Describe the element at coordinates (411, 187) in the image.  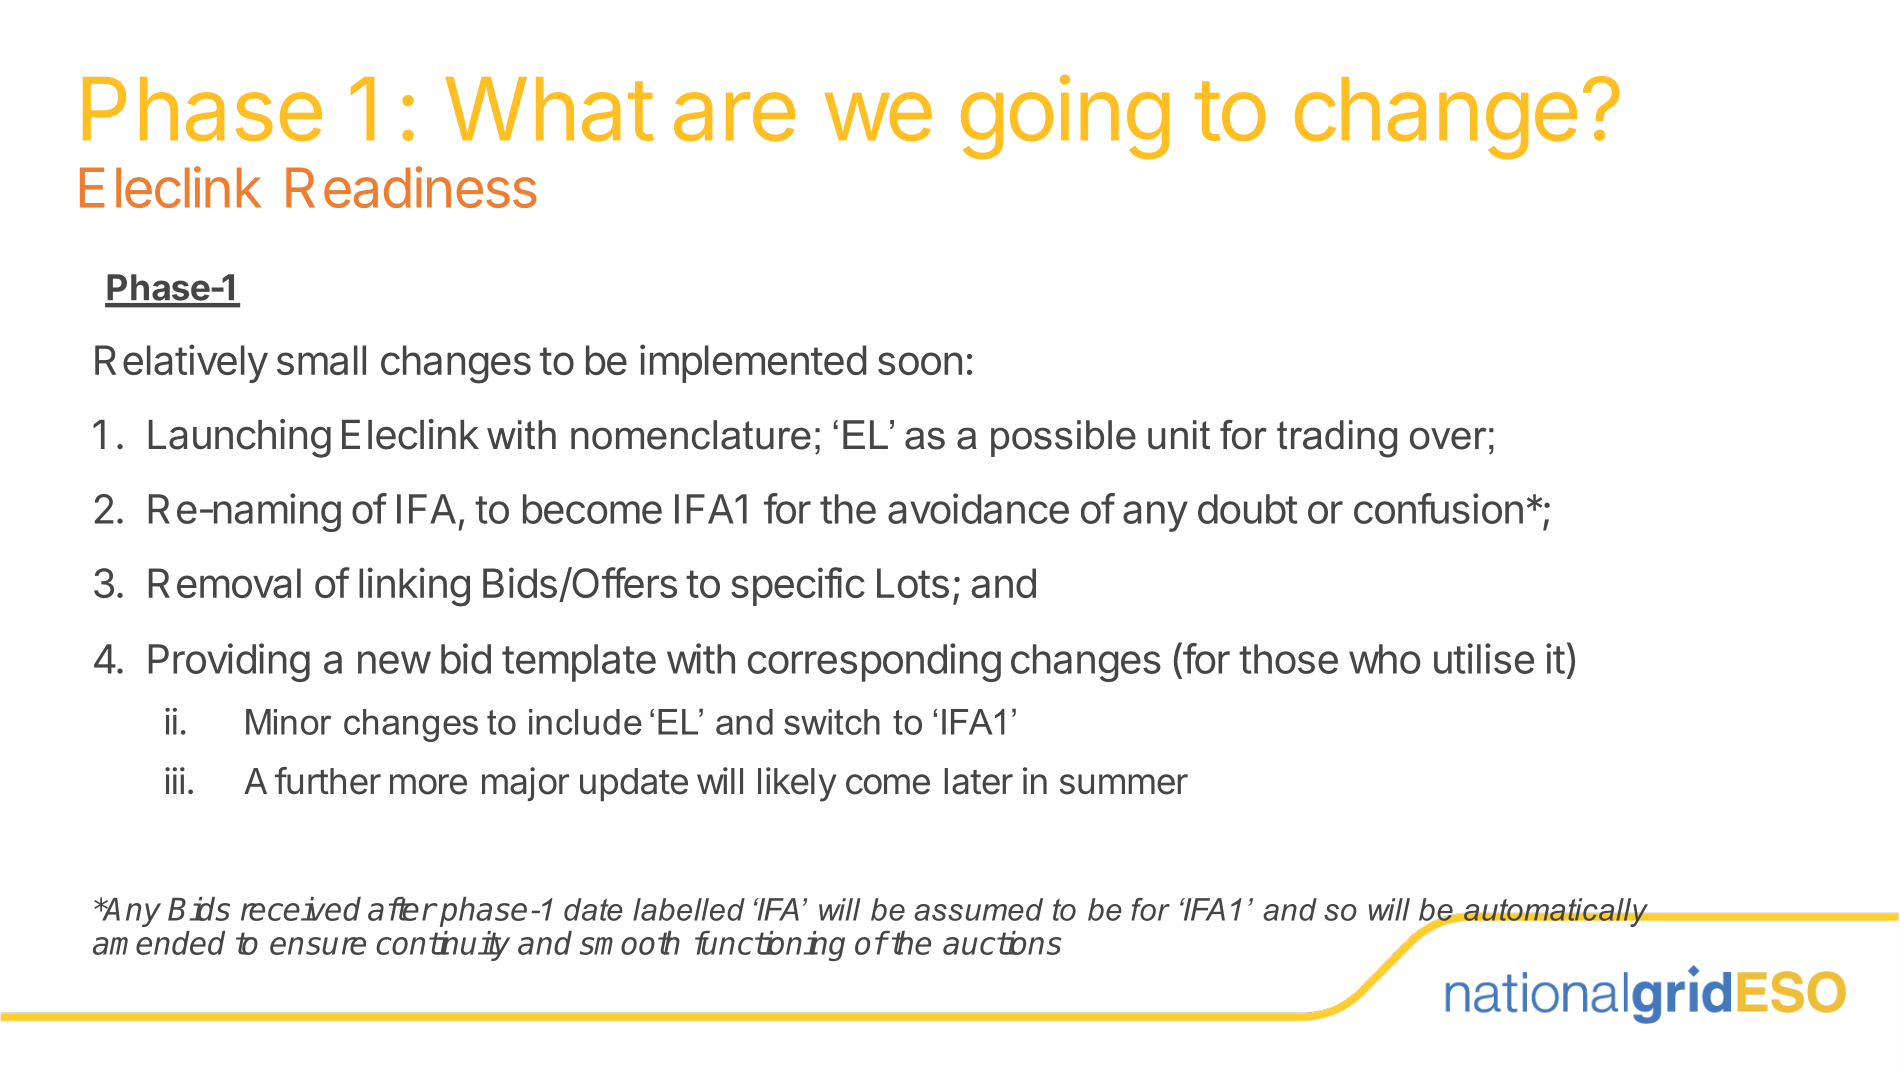
I see `Readiness` at that location.
